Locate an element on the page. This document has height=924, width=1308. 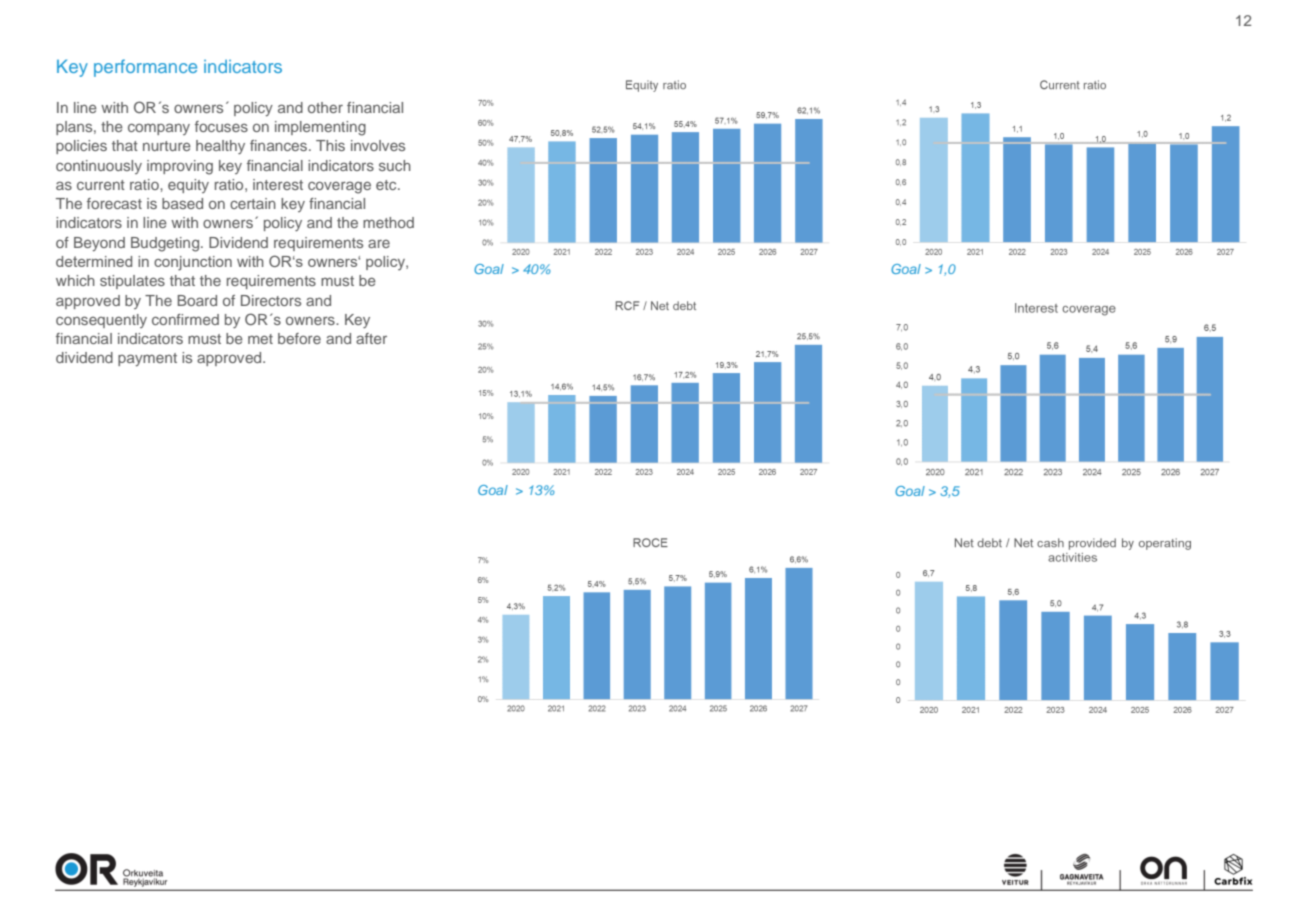
certain is located at coordinates (253, 203).
